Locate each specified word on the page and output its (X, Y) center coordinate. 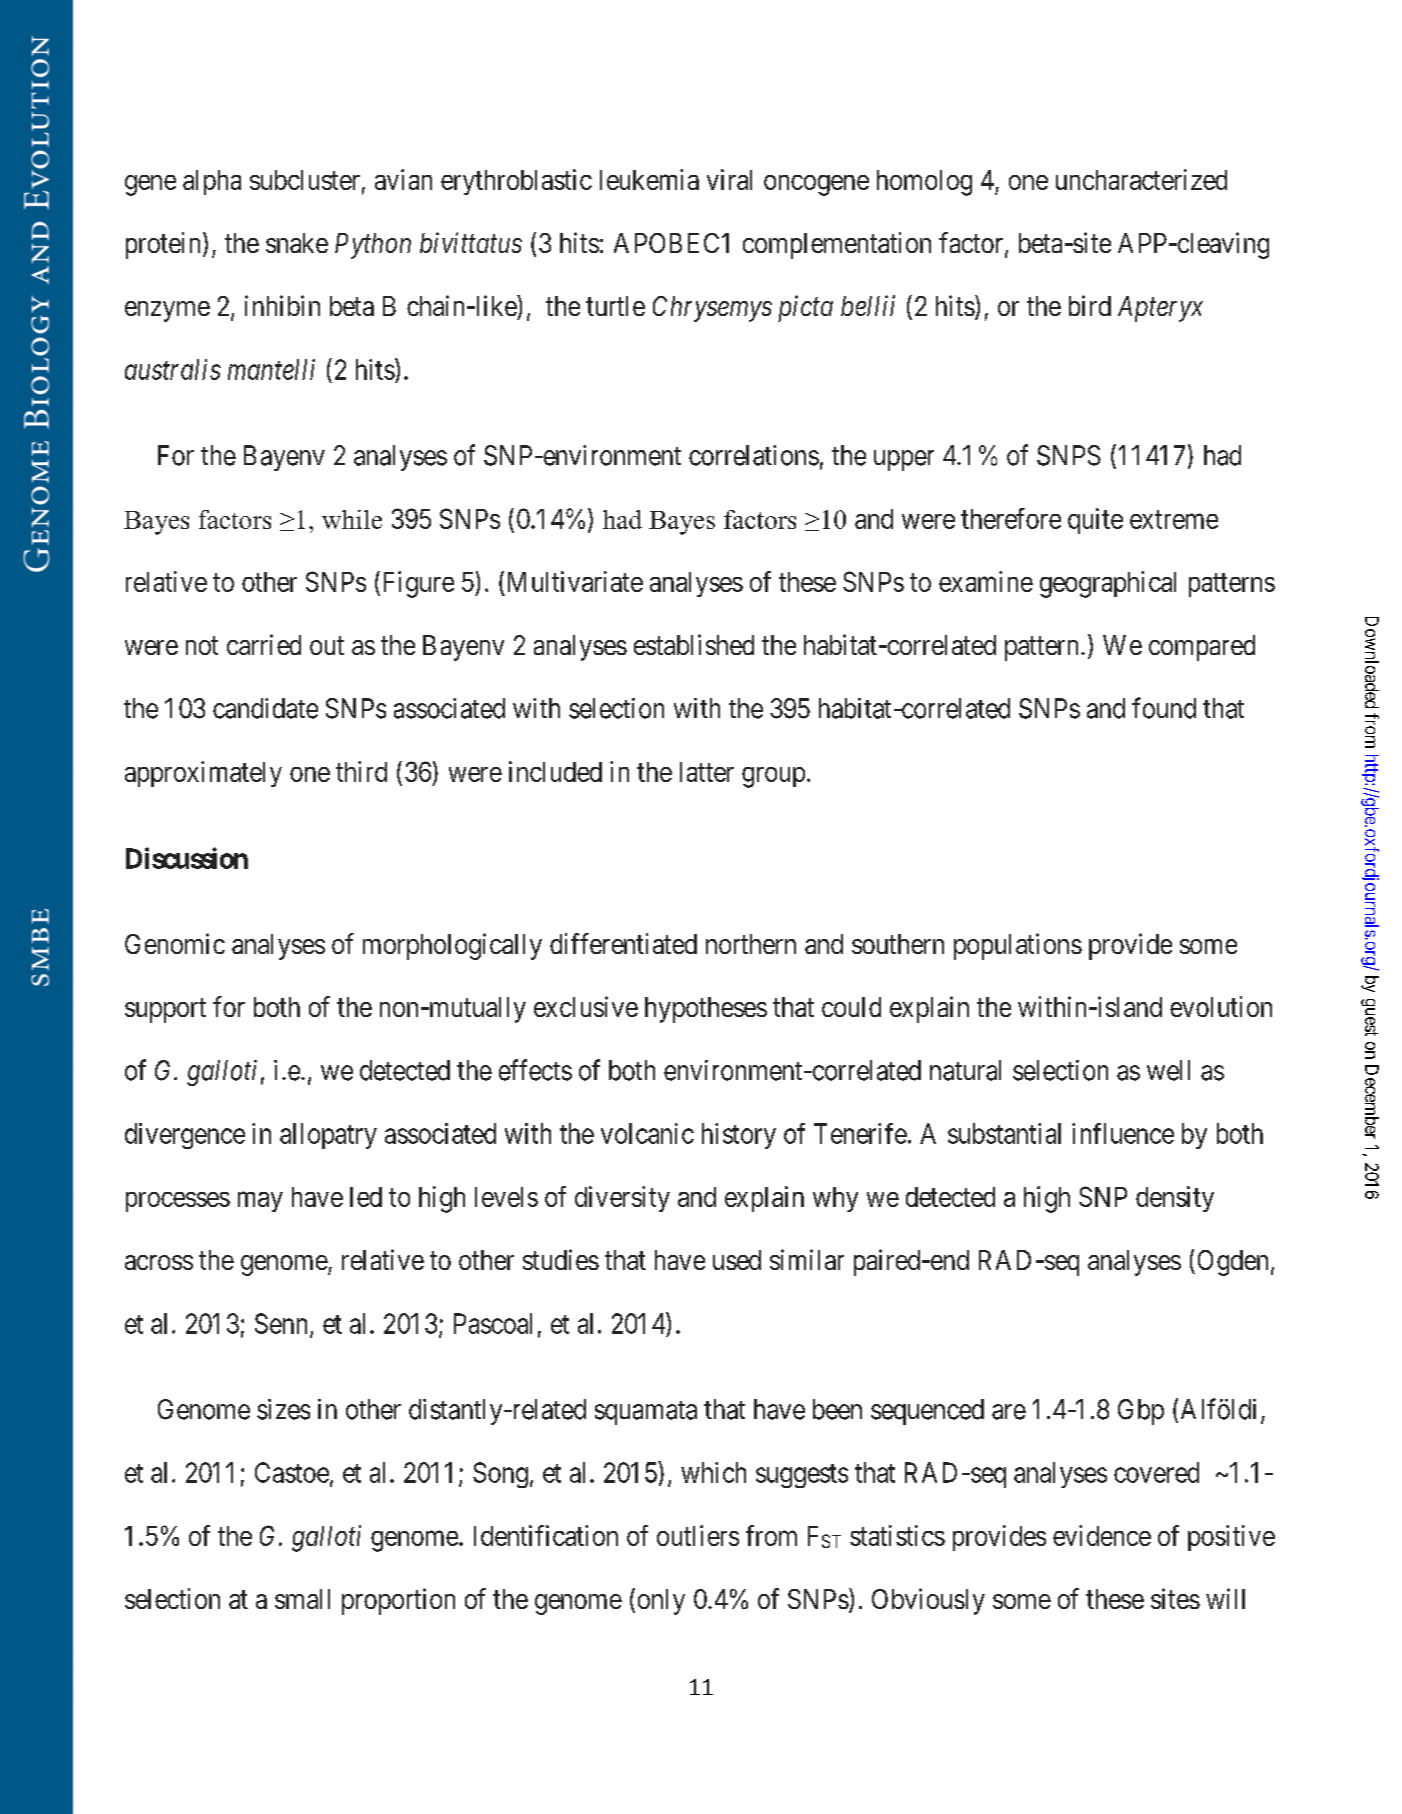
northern (751, 944)
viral (729, 179)
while (352, 519)
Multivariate (575, 581)
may (260, 1202)
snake (297, 243)
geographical (1108, 584)
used (737, 1260)
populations (1018, 946)
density (1175, 1199)
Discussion (187, 858)
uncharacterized (1141, 179)
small (302, 1599)
